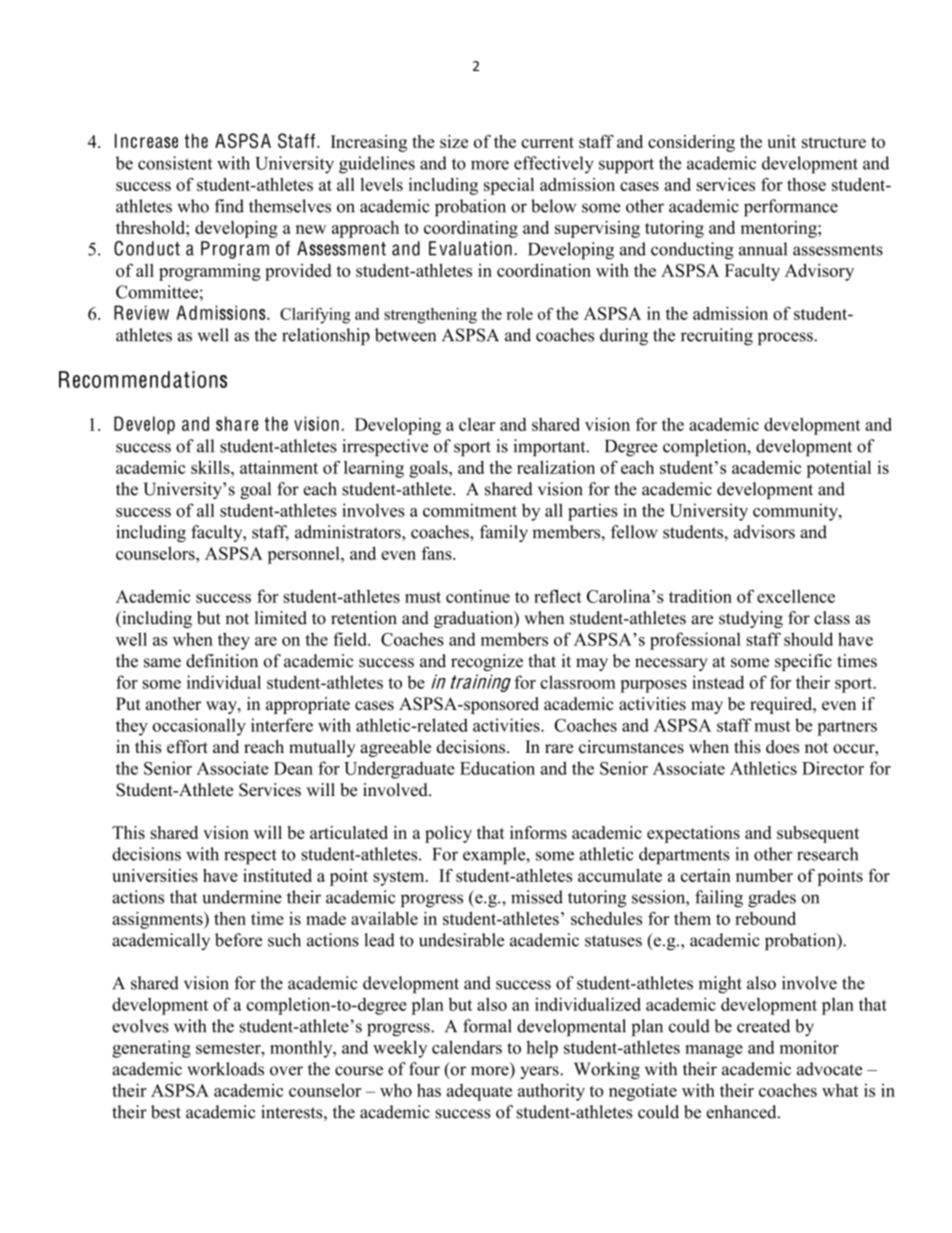  Describe the element at coordinates (220, 875) in the image. I see `have` at that location.
